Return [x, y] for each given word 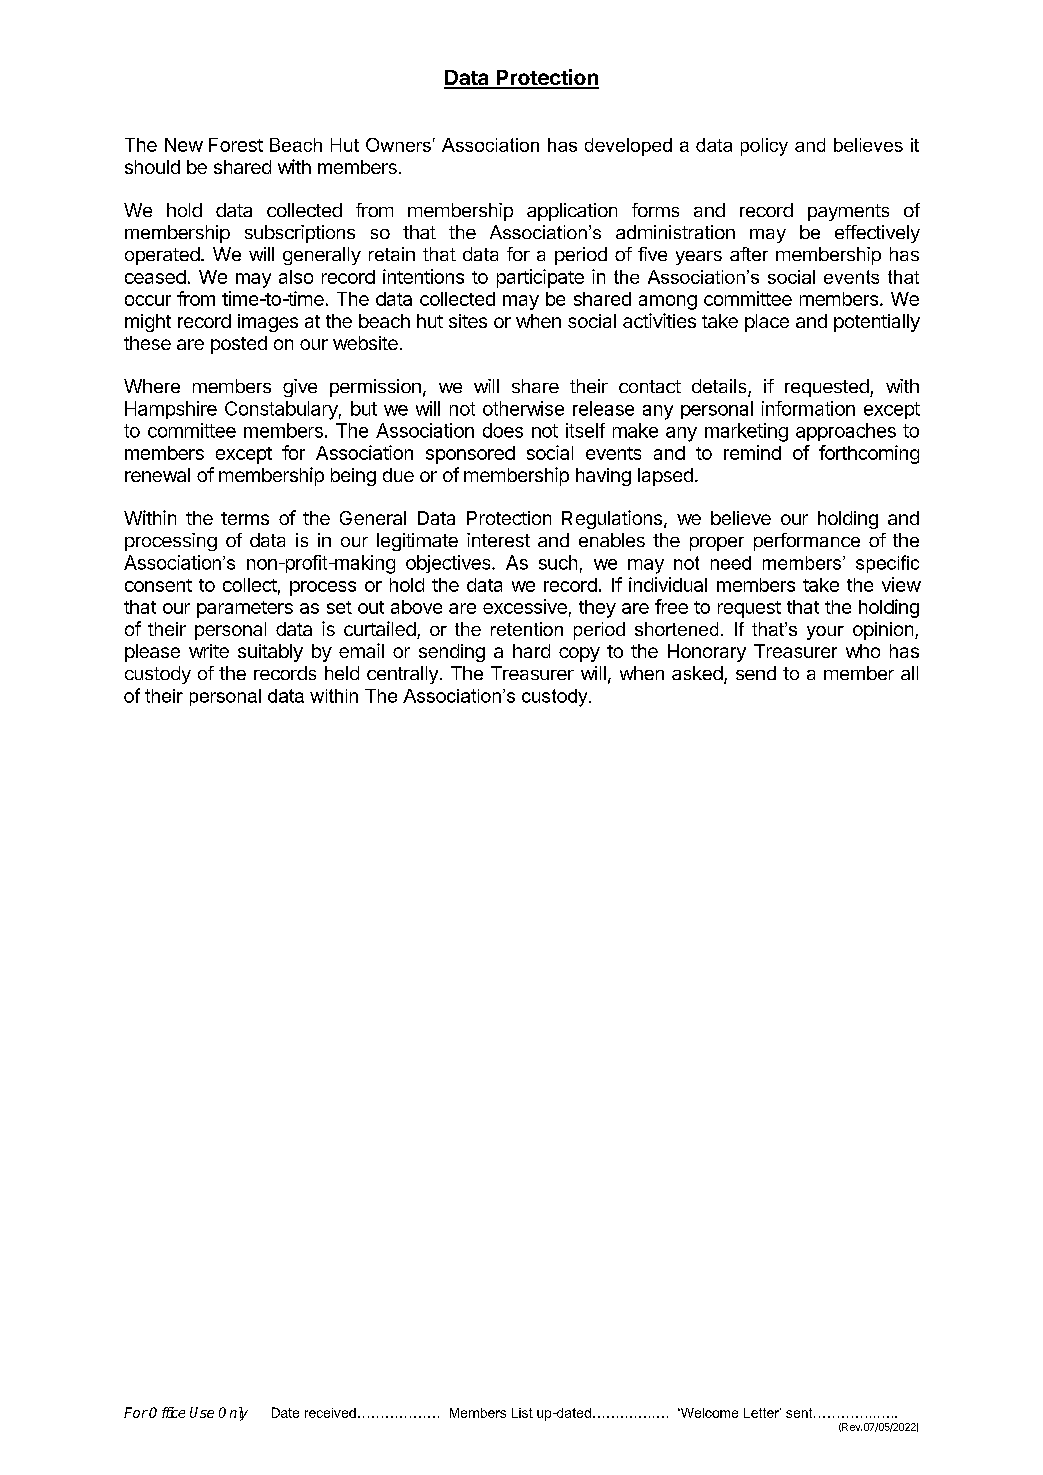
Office [167, 1412]
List [522, 1413]
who [863, 651]
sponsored [470, 455]
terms [245, 518]
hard [531, 651]
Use [202, 1412]
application [572, 212]
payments [848, 212]
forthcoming [869, 454]
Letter [762, 1413]
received [330, 1413]
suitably [270, 653]
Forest [236, 145]
